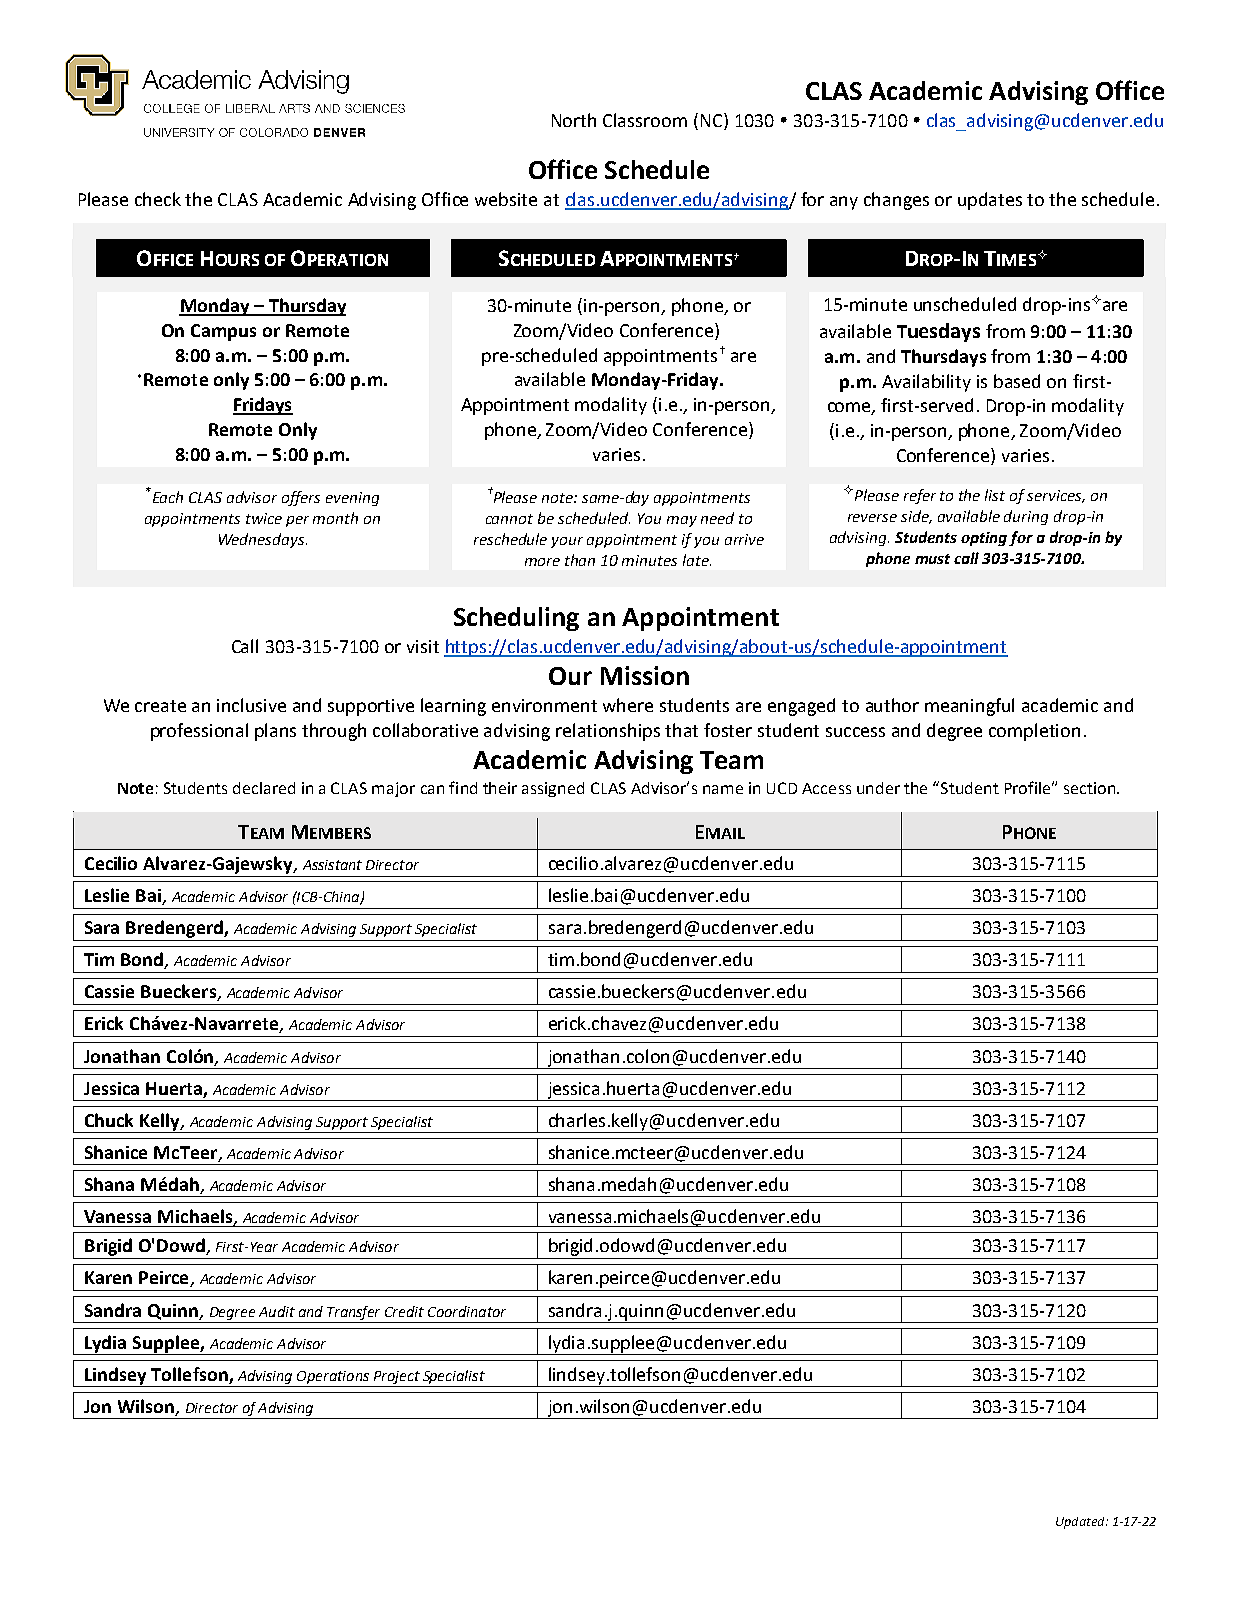  I want to click on updates, so click(990, 201).
